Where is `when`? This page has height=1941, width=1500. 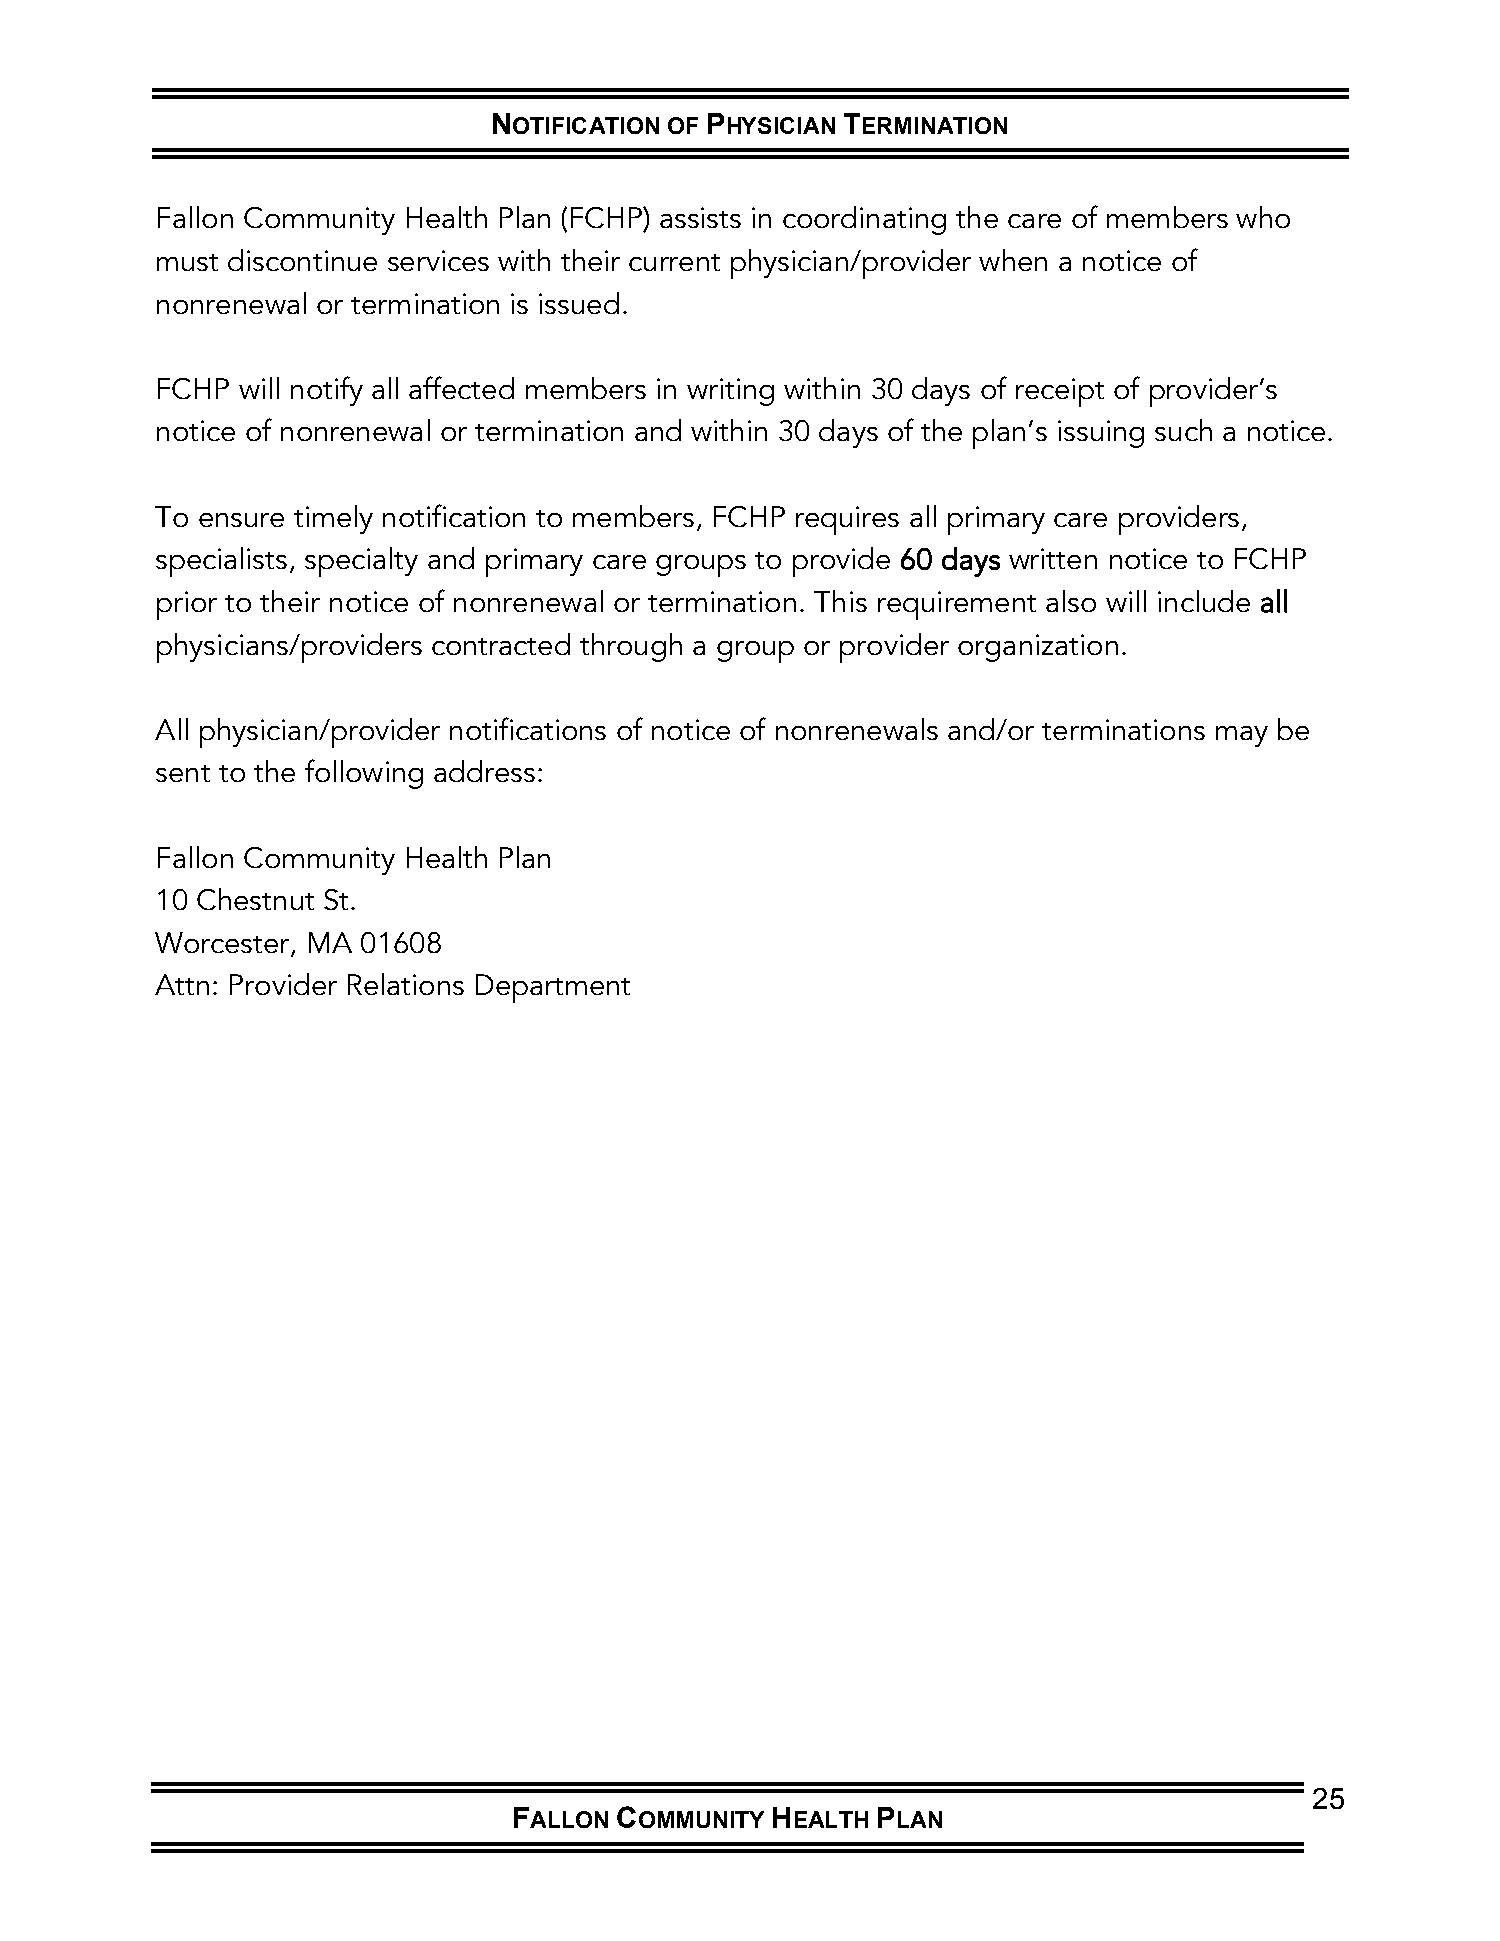 when is located at coordinates (1013, 260).
